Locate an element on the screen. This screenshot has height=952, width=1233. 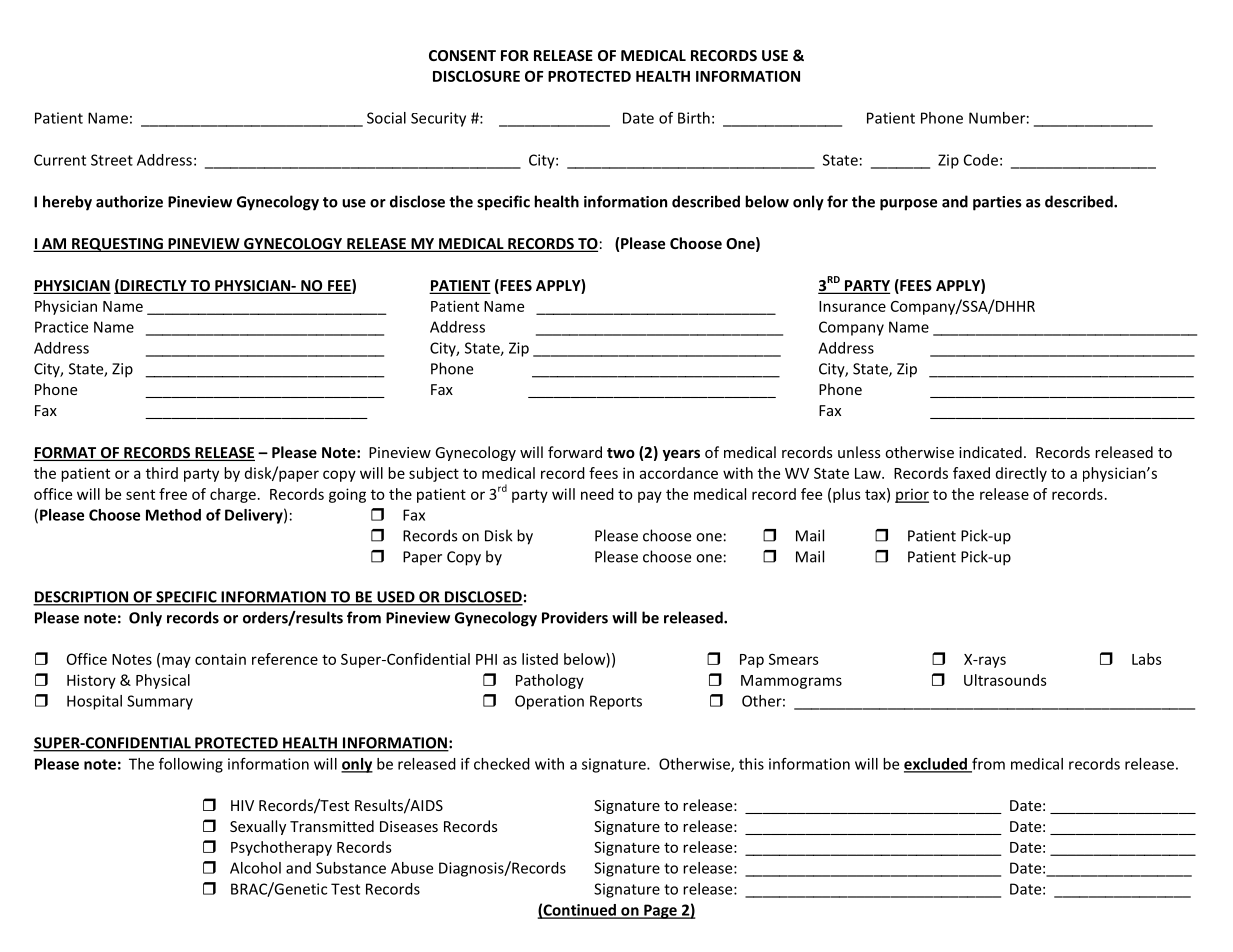
Street is located at coordinates (112, 160).
